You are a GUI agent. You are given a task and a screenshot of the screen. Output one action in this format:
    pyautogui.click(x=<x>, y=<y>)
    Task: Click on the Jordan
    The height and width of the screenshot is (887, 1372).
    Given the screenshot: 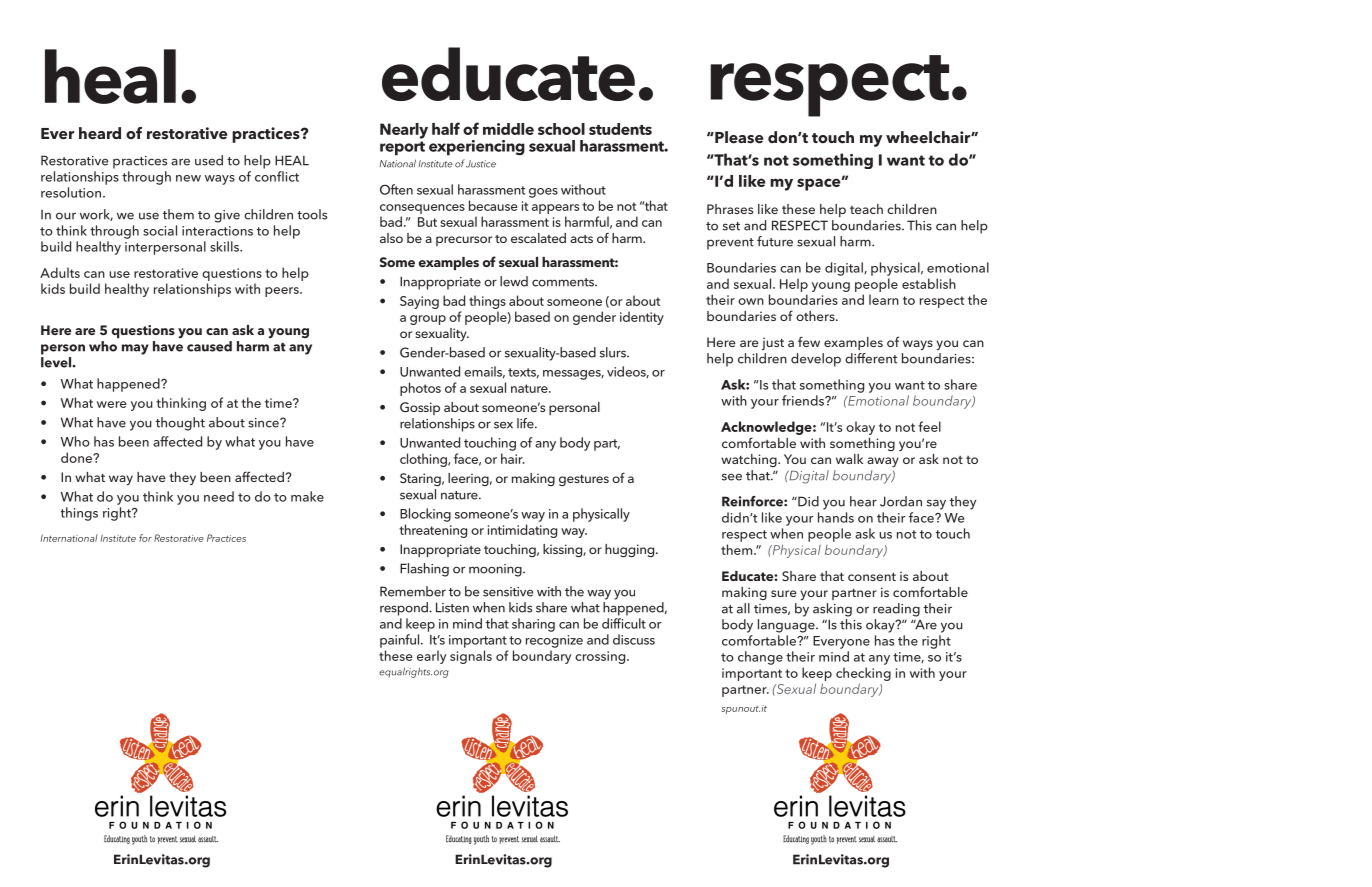 What is the action you would take?
    pyautogui.click(x=901, y=501)
